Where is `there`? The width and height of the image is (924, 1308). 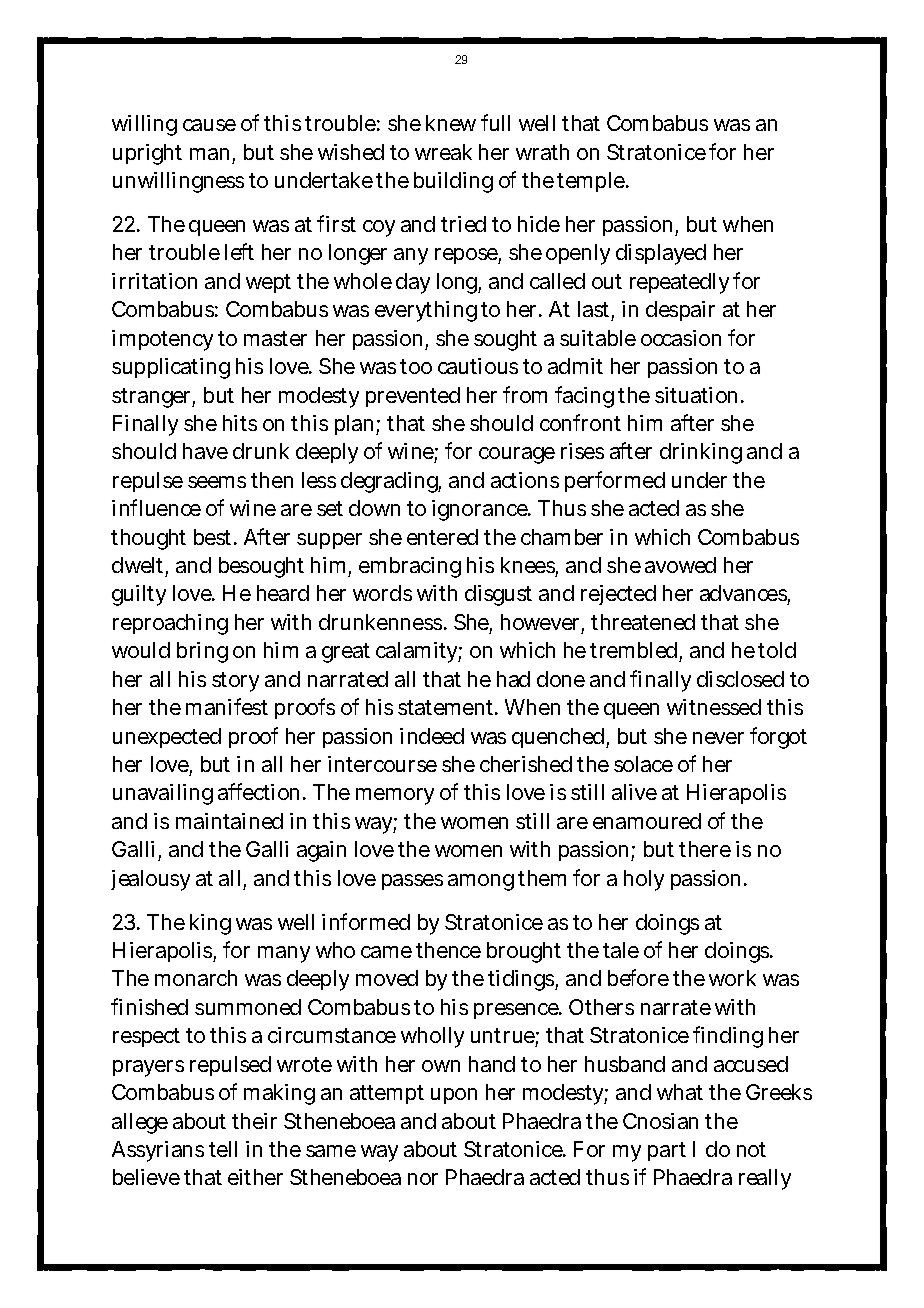
there is located at coordinates (705, 849).
